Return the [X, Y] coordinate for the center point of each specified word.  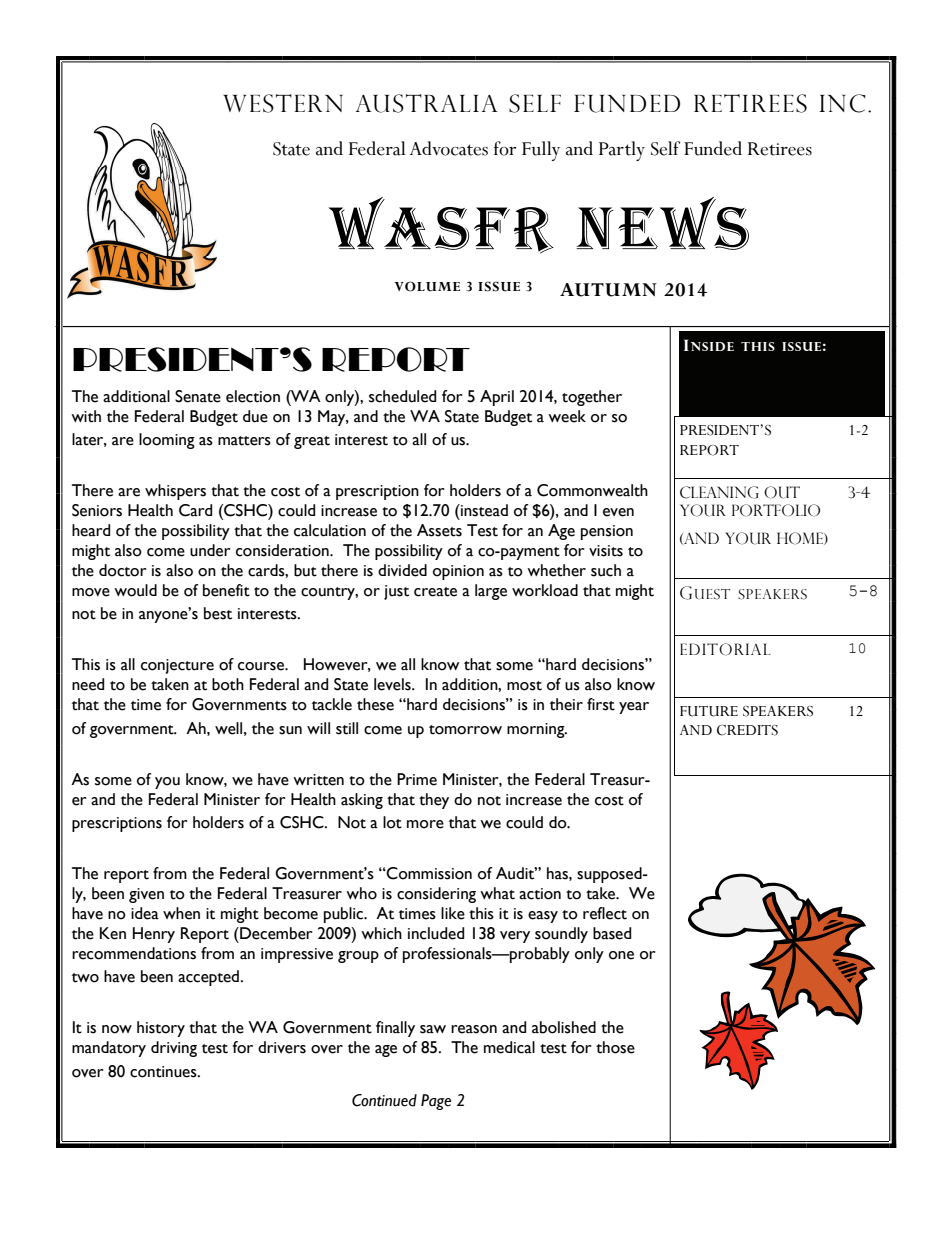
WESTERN [283, 103]
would [135, 590]
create [435, 592]
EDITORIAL [725, 649]
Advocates [449, 148]
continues [164, 1072]
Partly [622, 151]
